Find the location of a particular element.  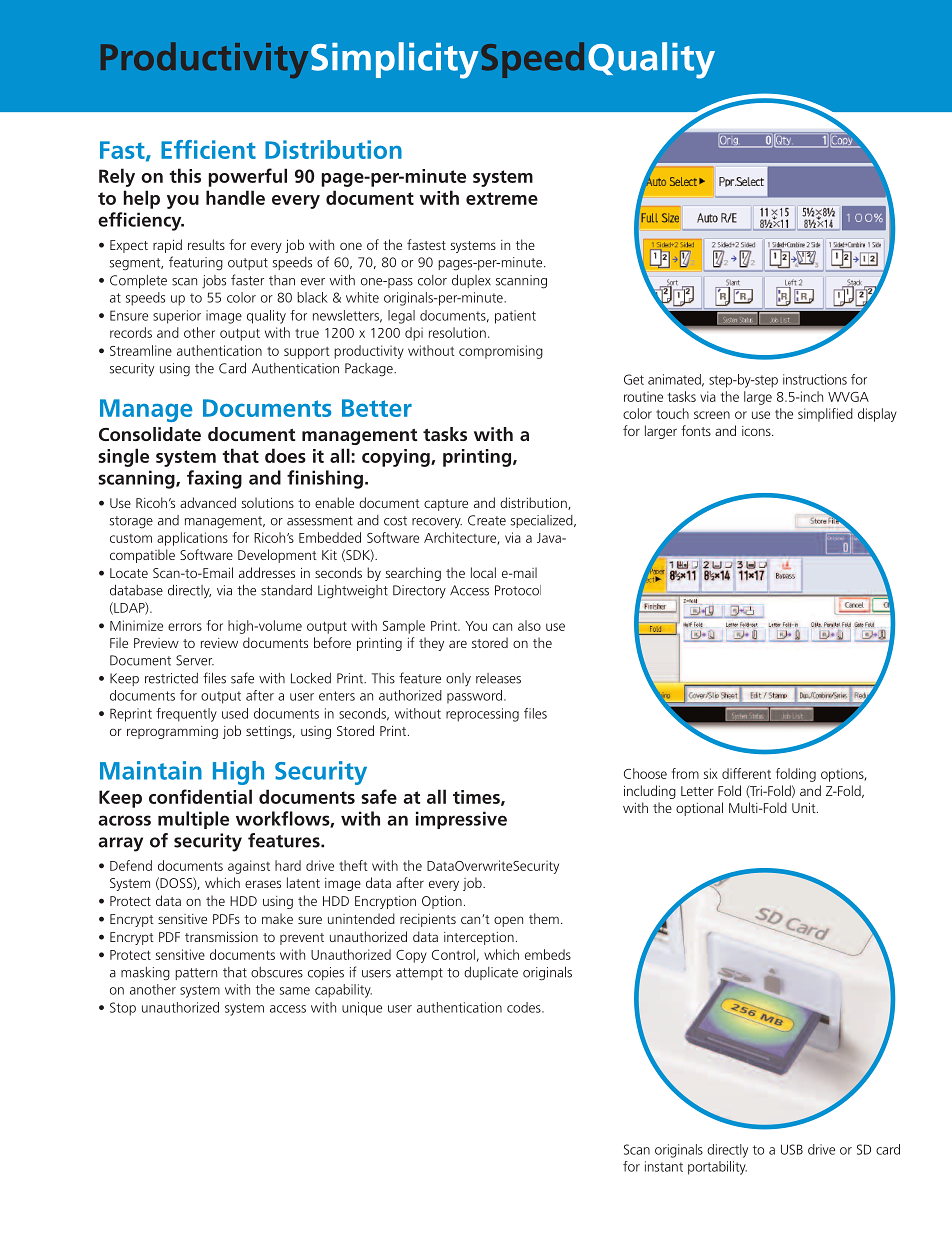

extreme is located at coordinates (502, 198).
